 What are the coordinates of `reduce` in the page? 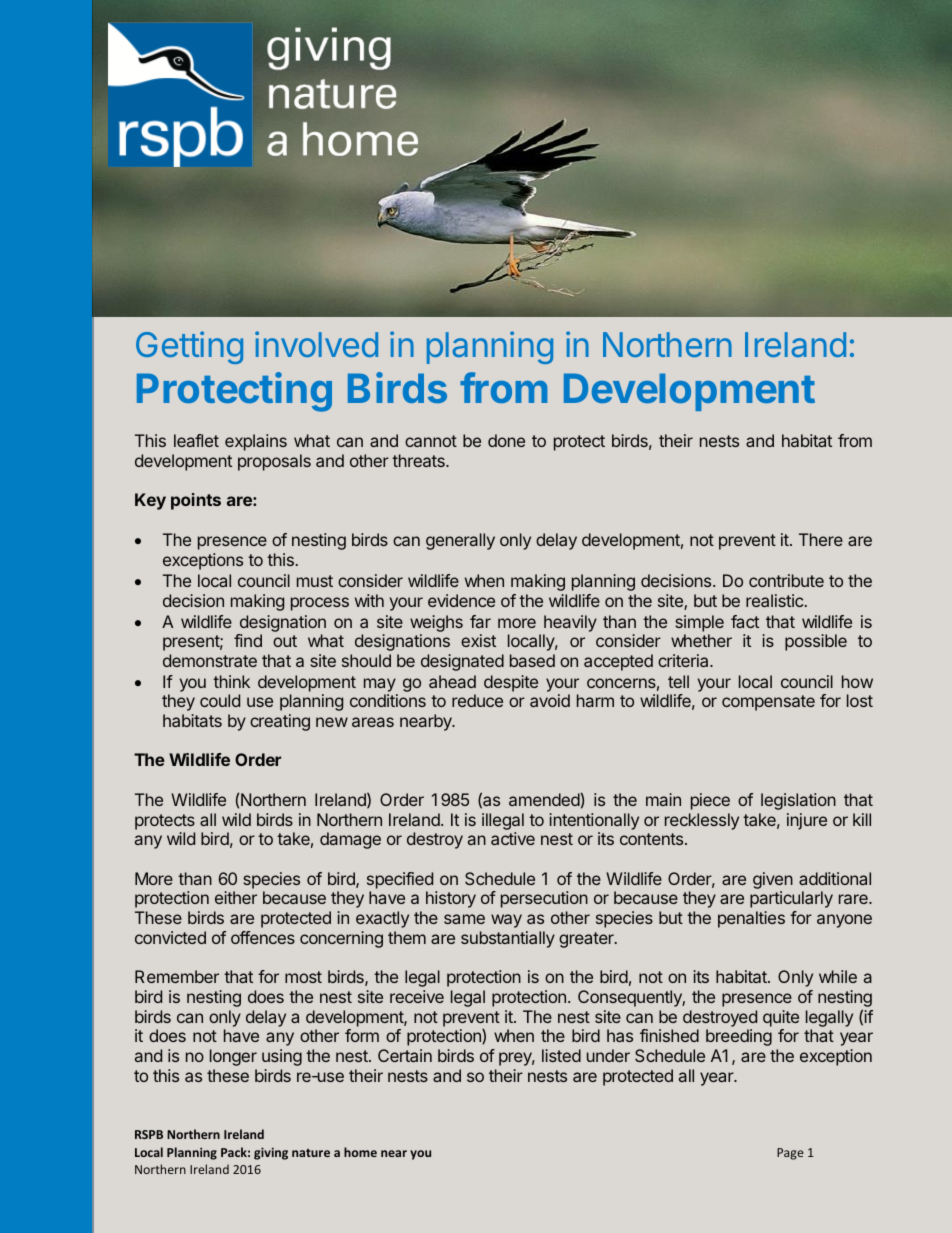 It's located at (477, 700).
